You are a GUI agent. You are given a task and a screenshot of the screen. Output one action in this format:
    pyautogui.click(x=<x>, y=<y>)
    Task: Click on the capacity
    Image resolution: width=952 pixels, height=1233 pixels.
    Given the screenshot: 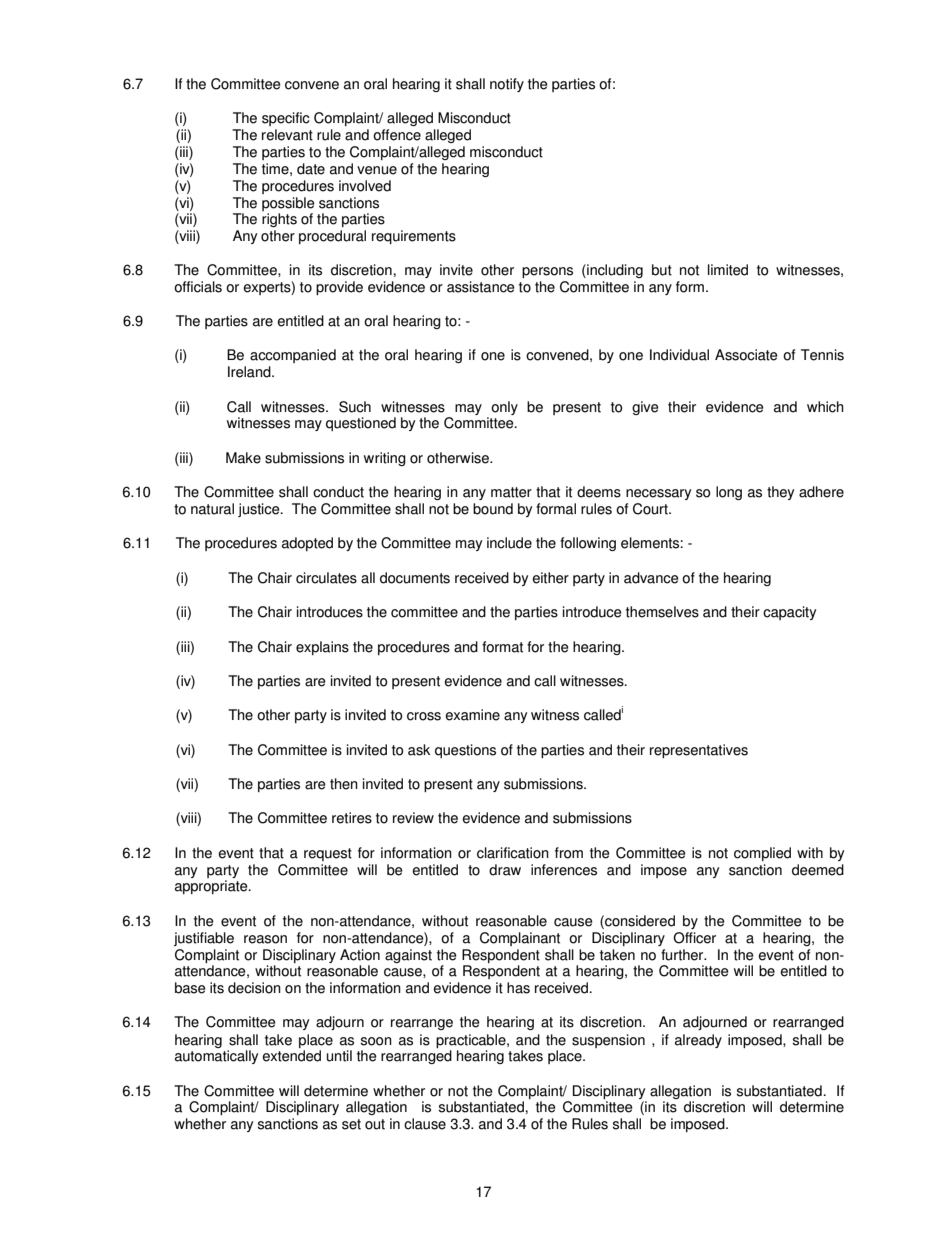 What is the action you would take?
    pyautogui.click(x=789, y=613)
